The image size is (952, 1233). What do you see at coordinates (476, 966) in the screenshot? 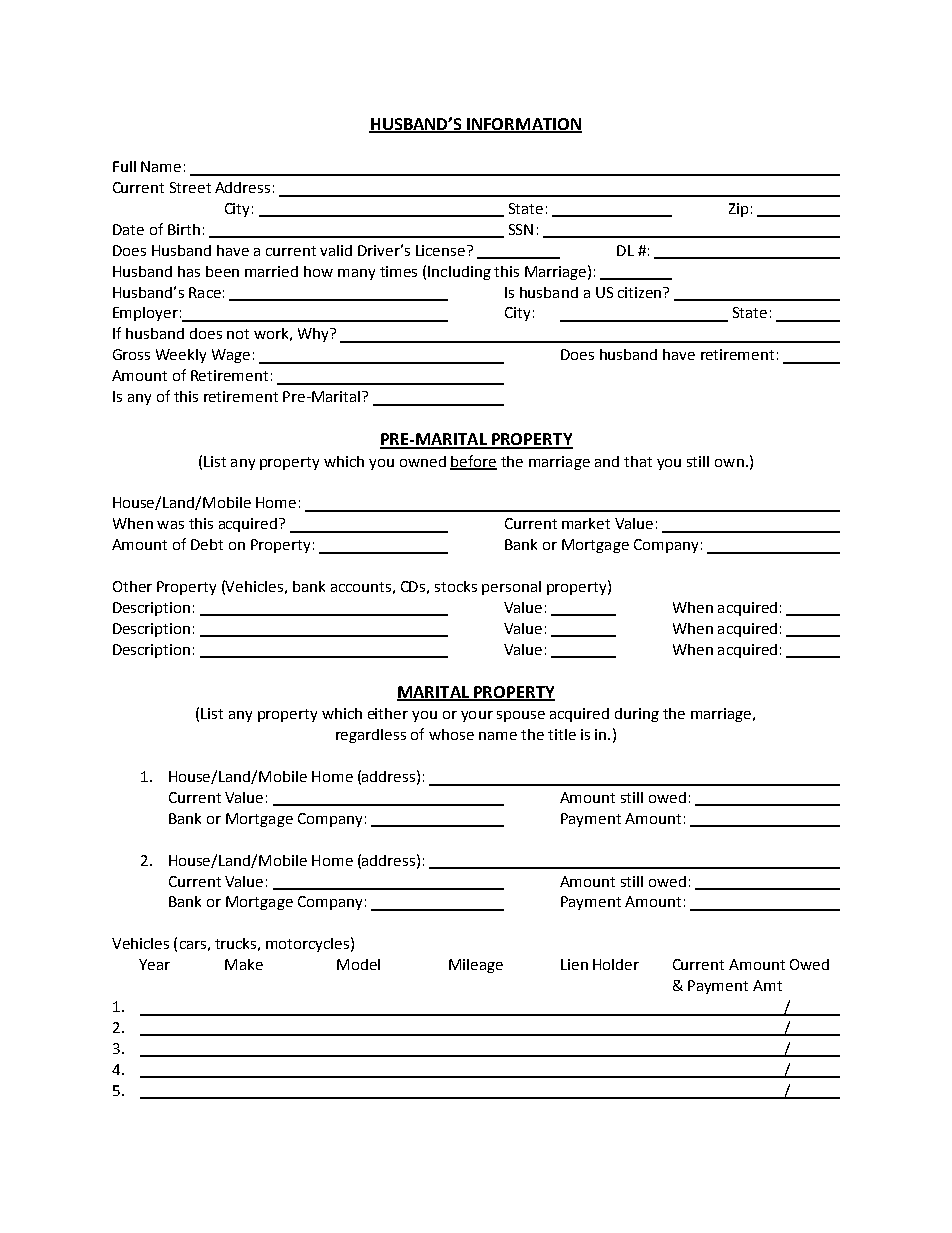
I see `Mileage` at bounding box center [476, 966].
